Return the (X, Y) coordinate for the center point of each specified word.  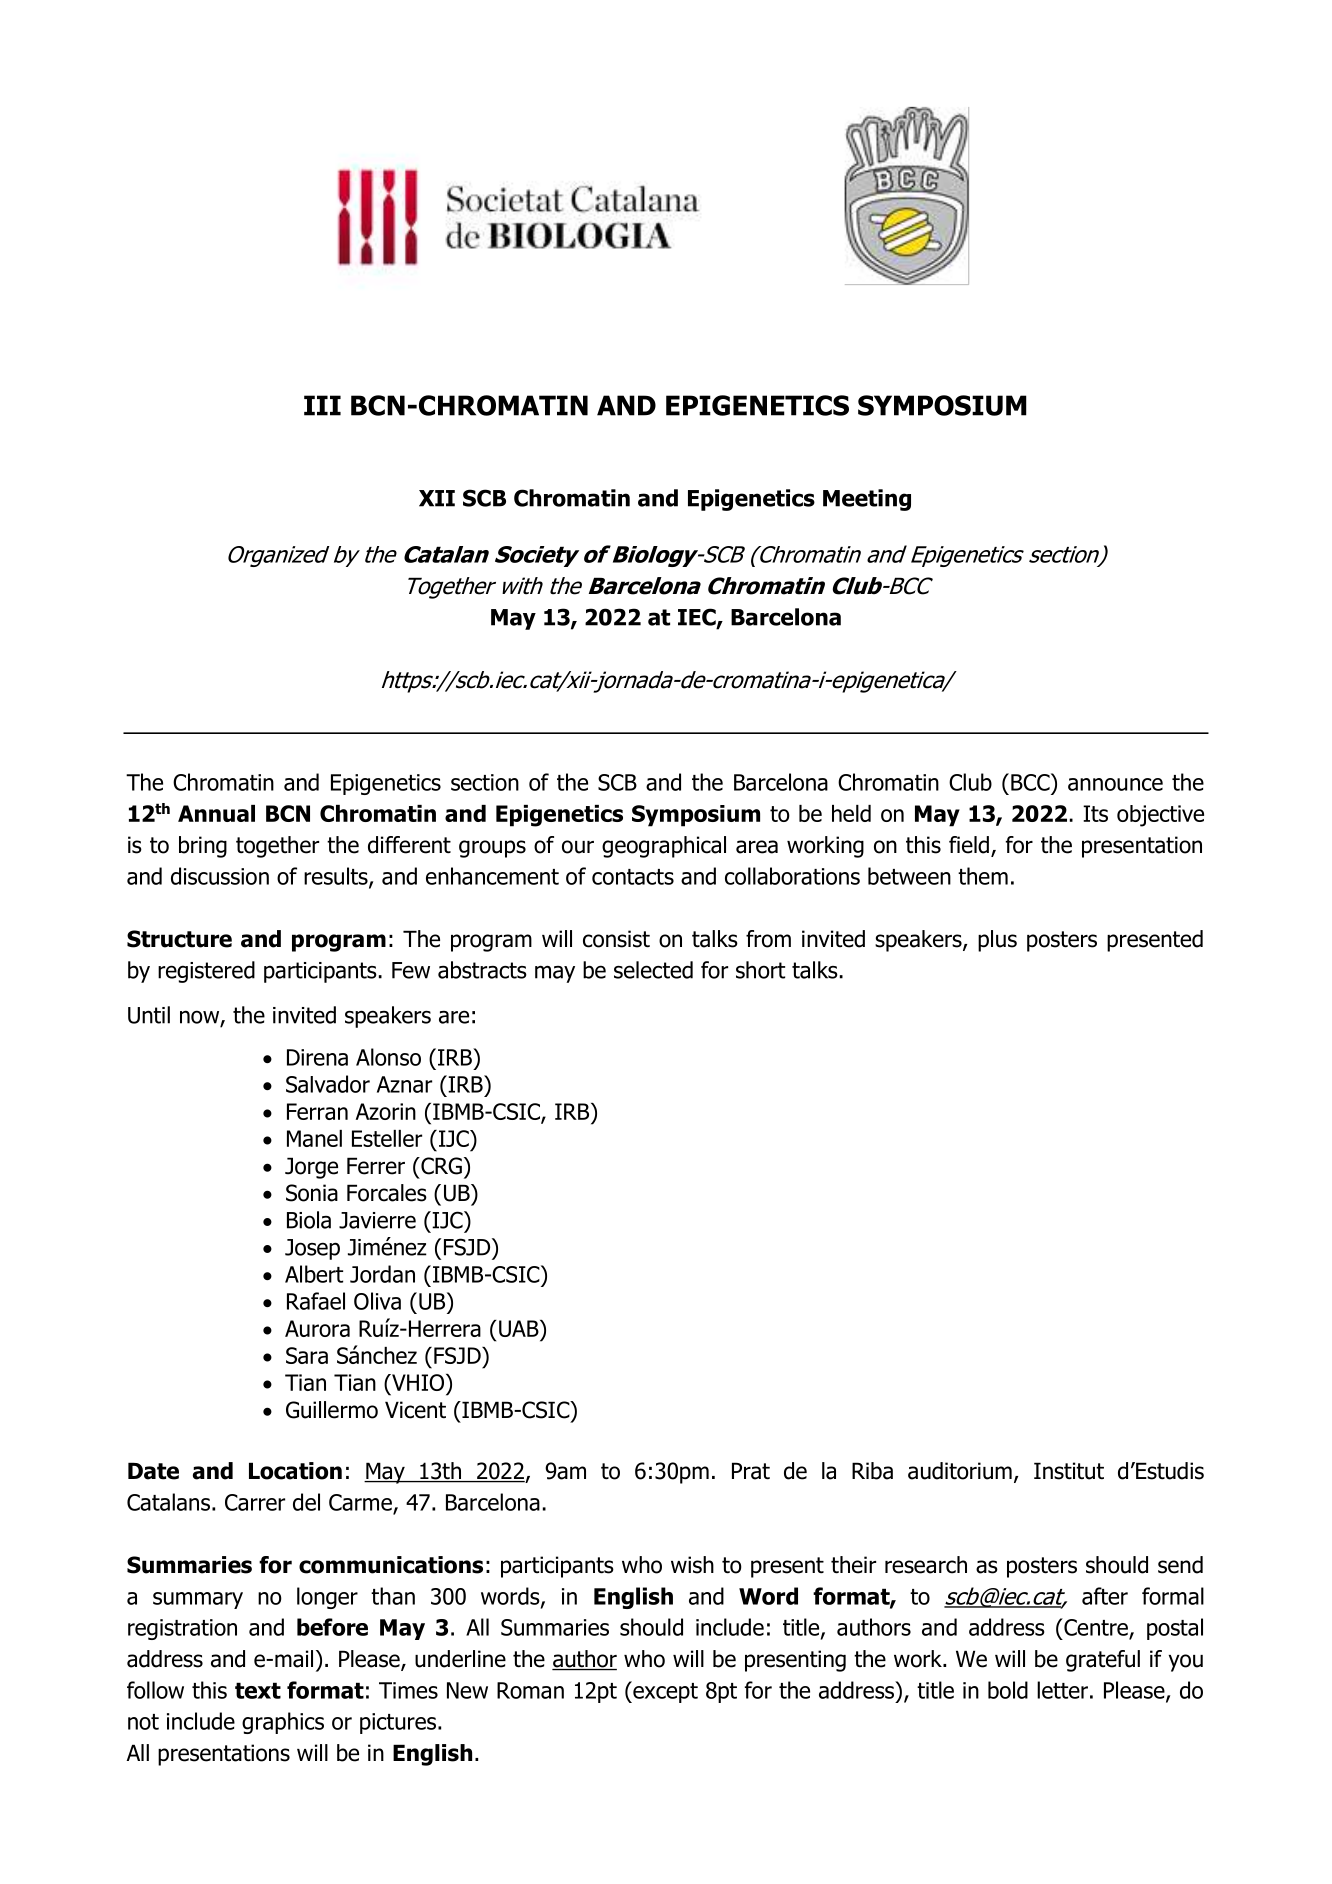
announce (1115, 784)
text (258, 1690)
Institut (1069, 1471)
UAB (520, 1328)
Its (1095, 813)
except (664, 1692)
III (322, 405)
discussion (220, 876)
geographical (664, 847)
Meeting (867, 500)
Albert (314, 1274)
